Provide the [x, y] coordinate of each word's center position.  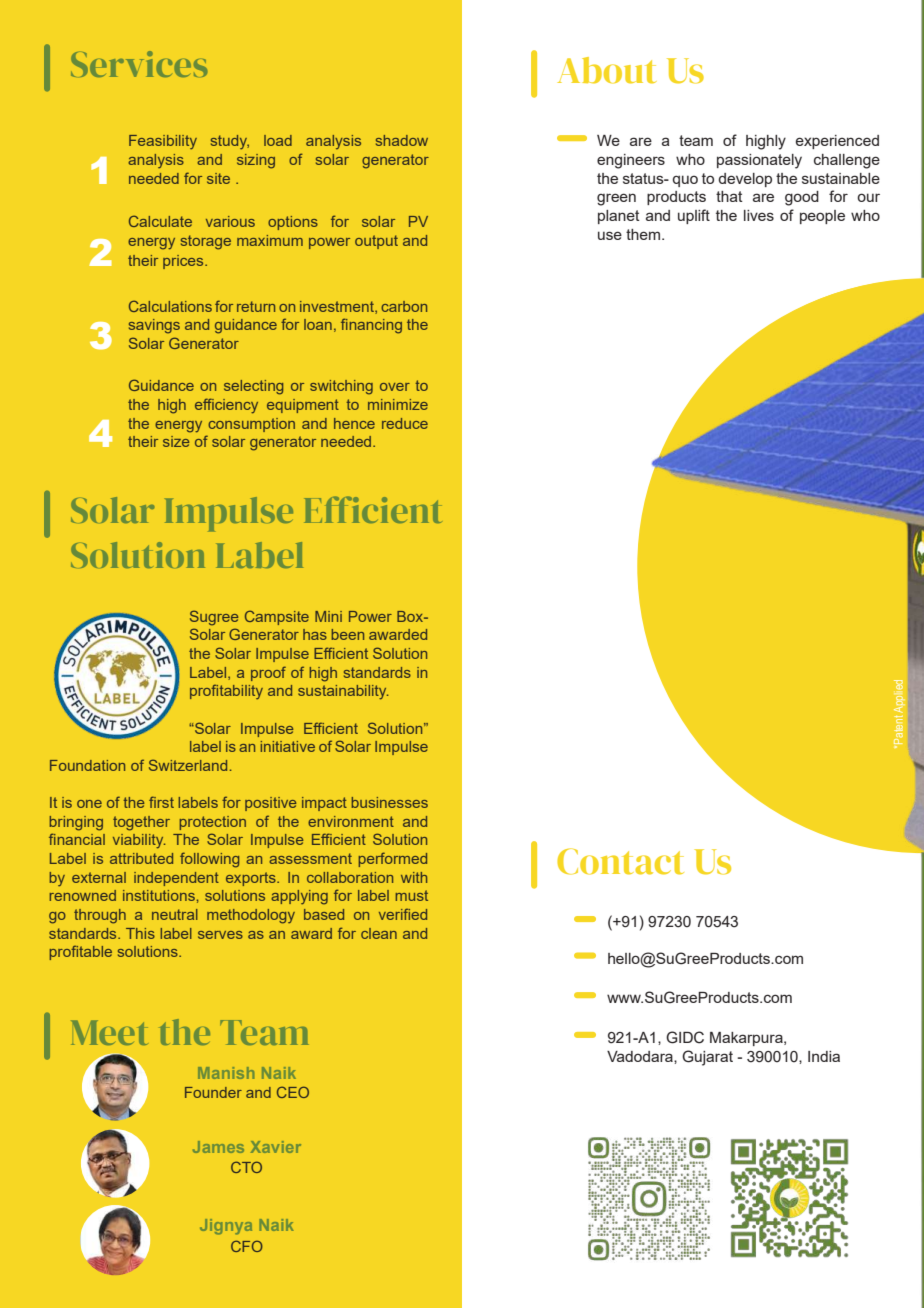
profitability [226, 691]
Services [139, 64]
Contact [620, 861]
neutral [175, 914]
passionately [759, 161]
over [395, 387]
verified [403, 914]
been [347, 634]
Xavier [276, 1147]
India [824, 1056]
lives [759, 215]
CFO [247, 1246]
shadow [402, 140]
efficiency [226, 406]
